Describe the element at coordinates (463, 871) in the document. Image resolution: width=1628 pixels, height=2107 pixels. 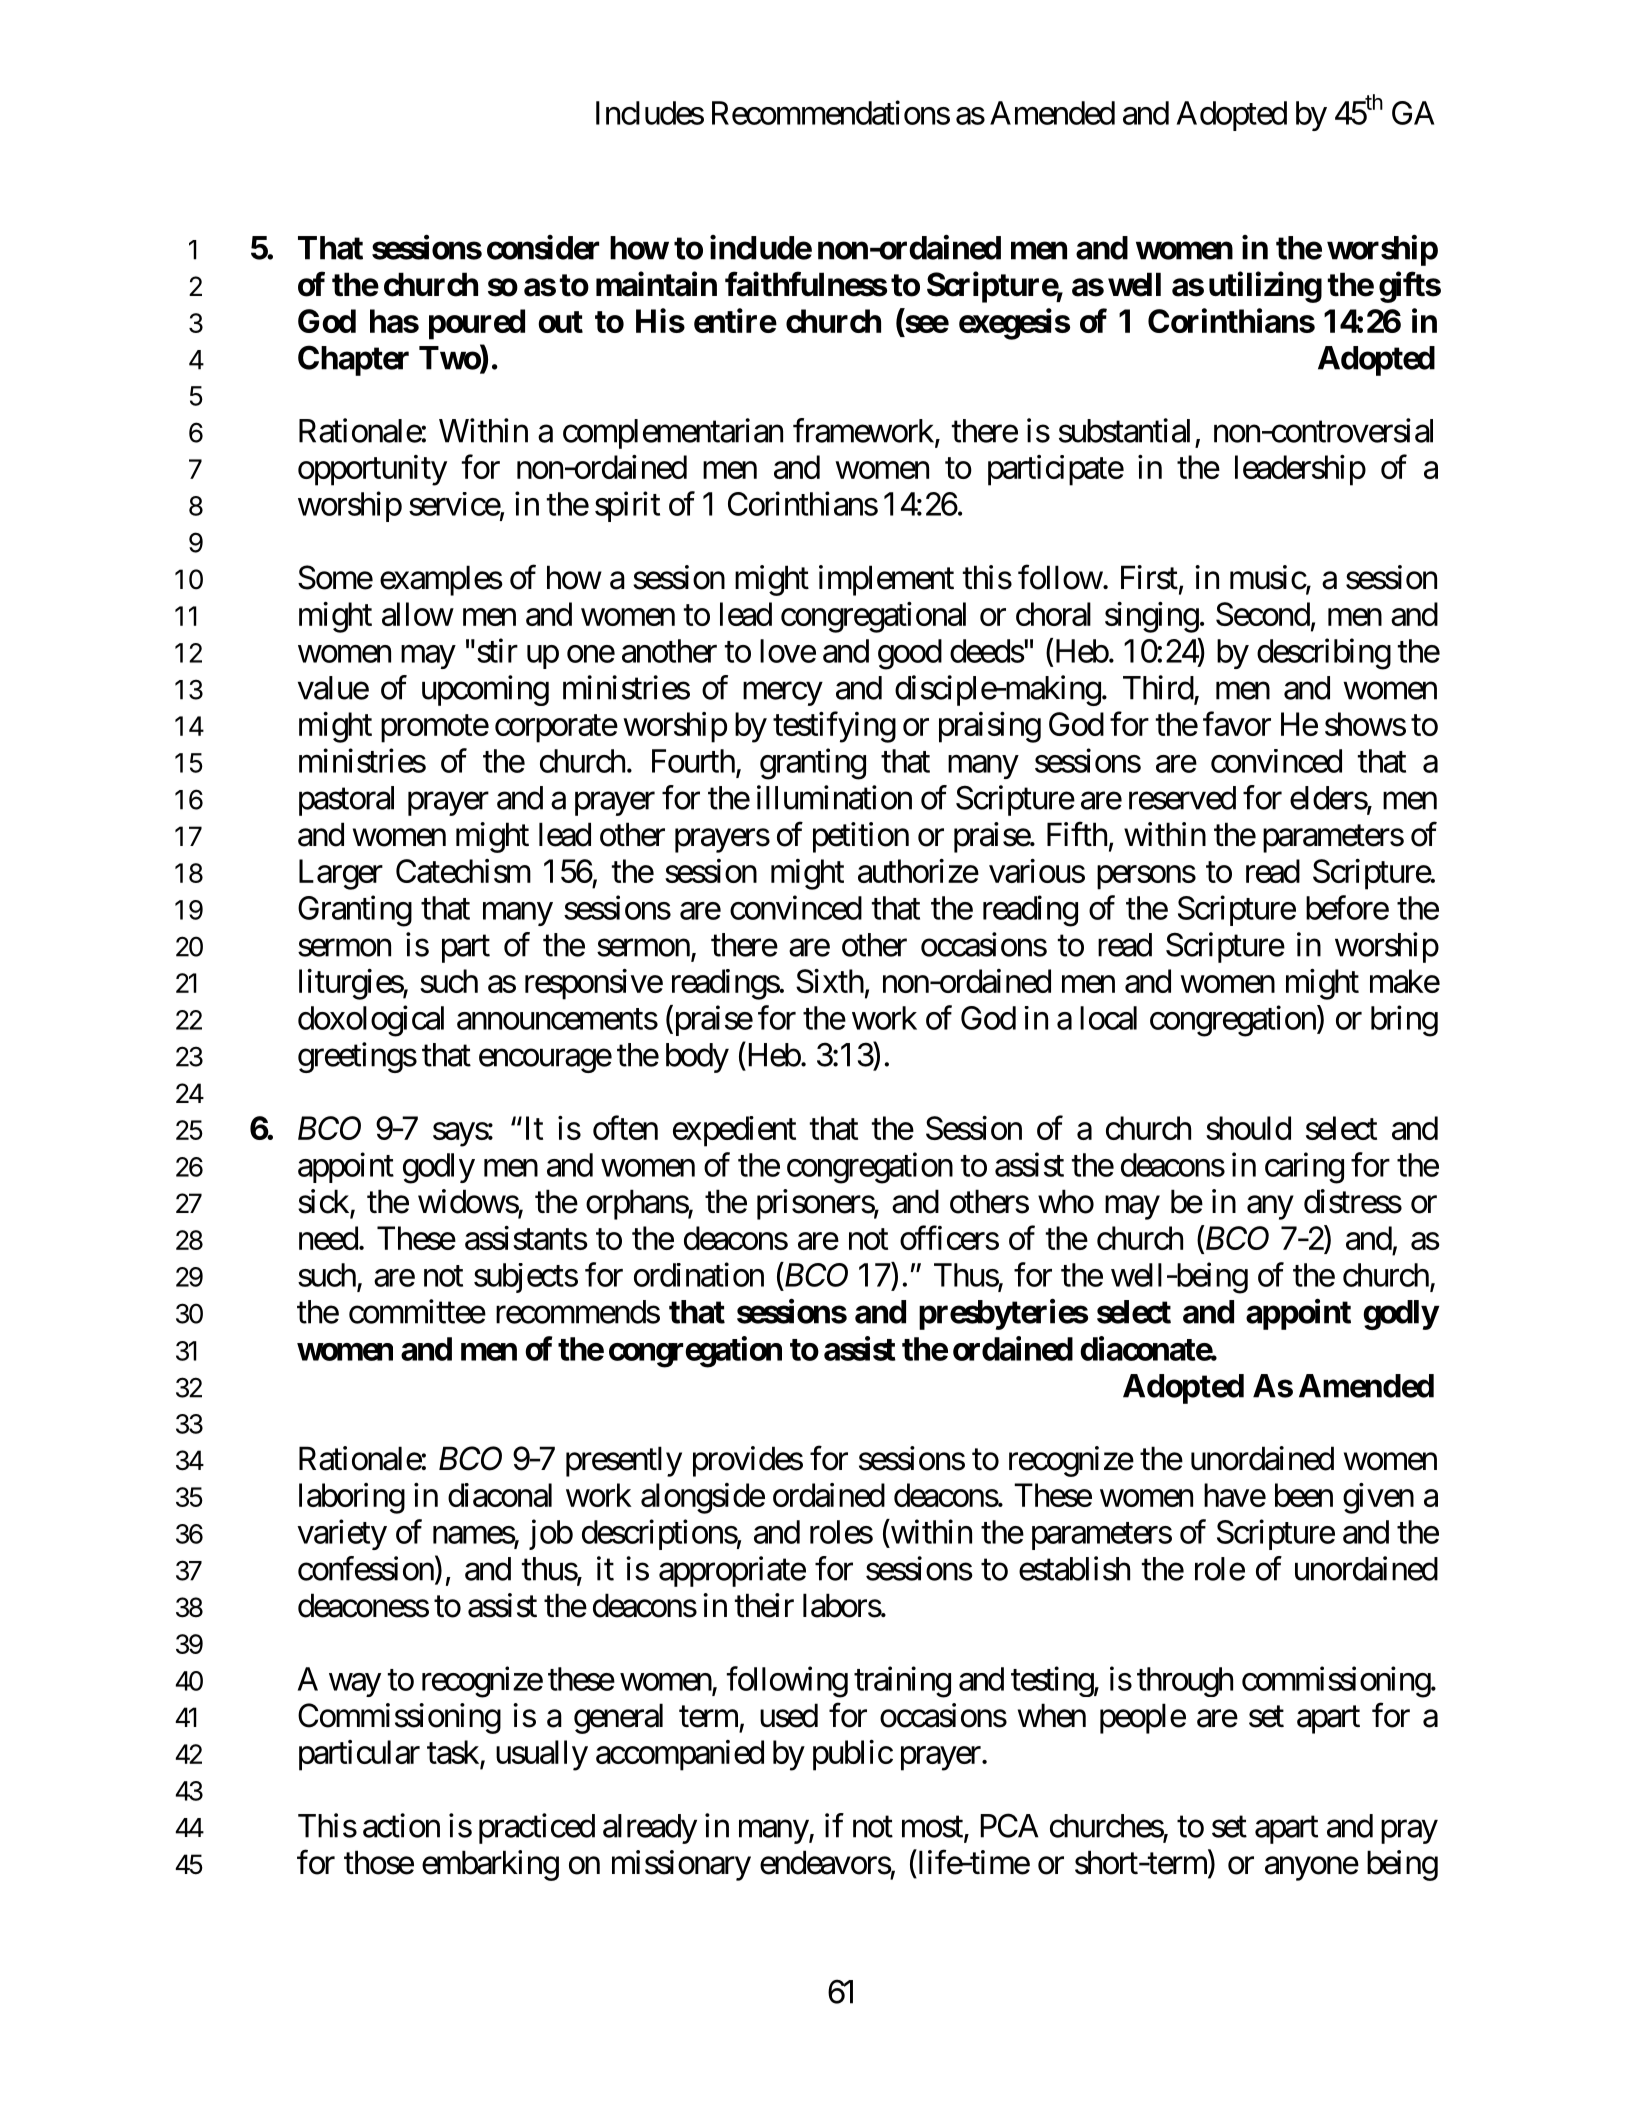
I see `Catechism` at that location.
